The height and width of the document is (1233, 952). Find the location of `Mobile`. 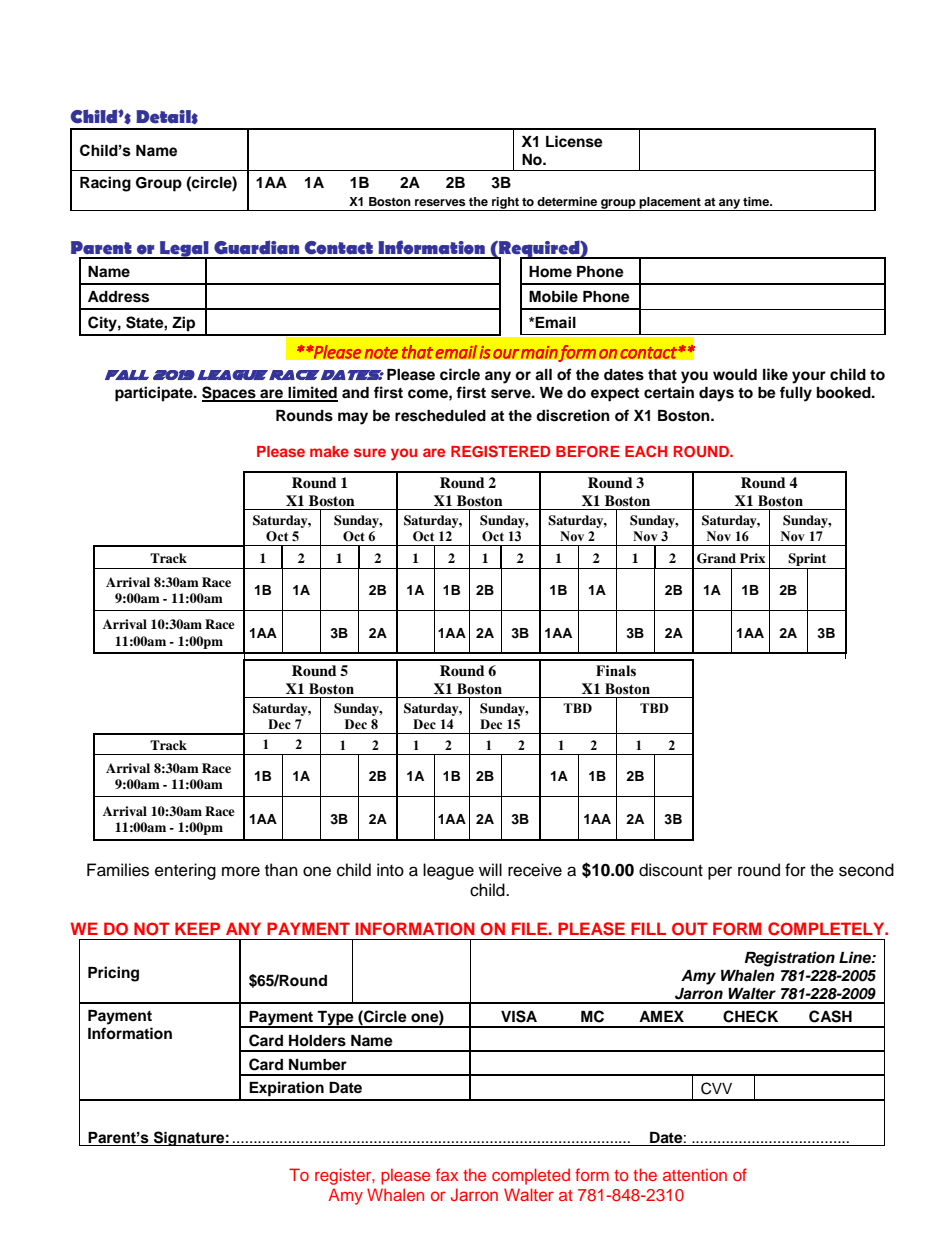

Mobile is located at coordinates (553, 296).
